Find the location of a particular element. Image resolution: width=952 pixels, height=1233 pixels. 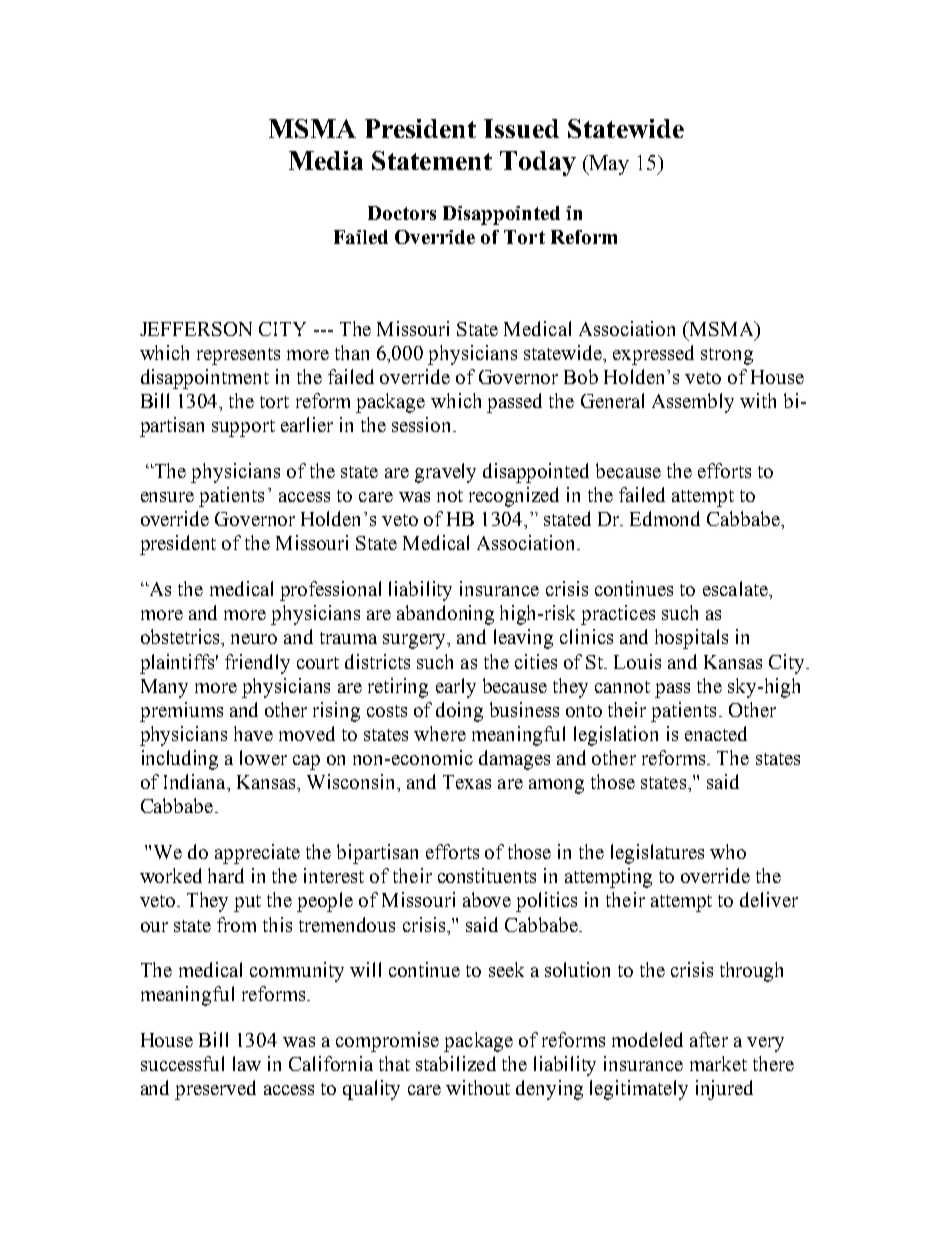

Issued is located at coordinates (521, 128).
